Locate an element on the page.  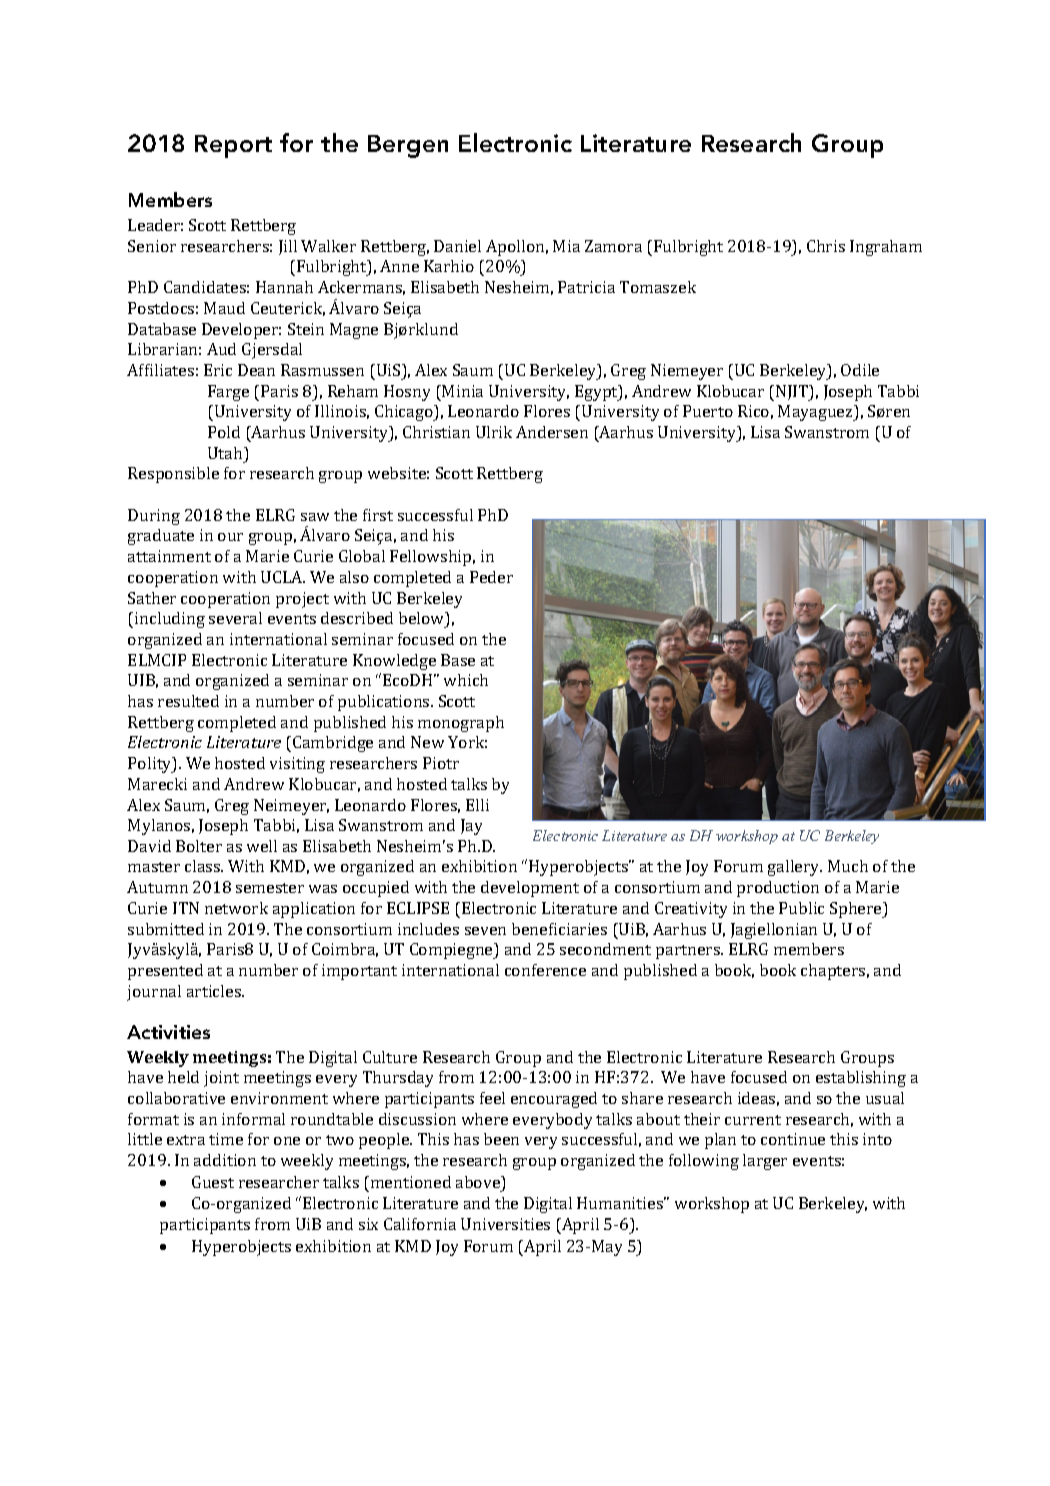
Peder is located at coordinates (491, 577).
